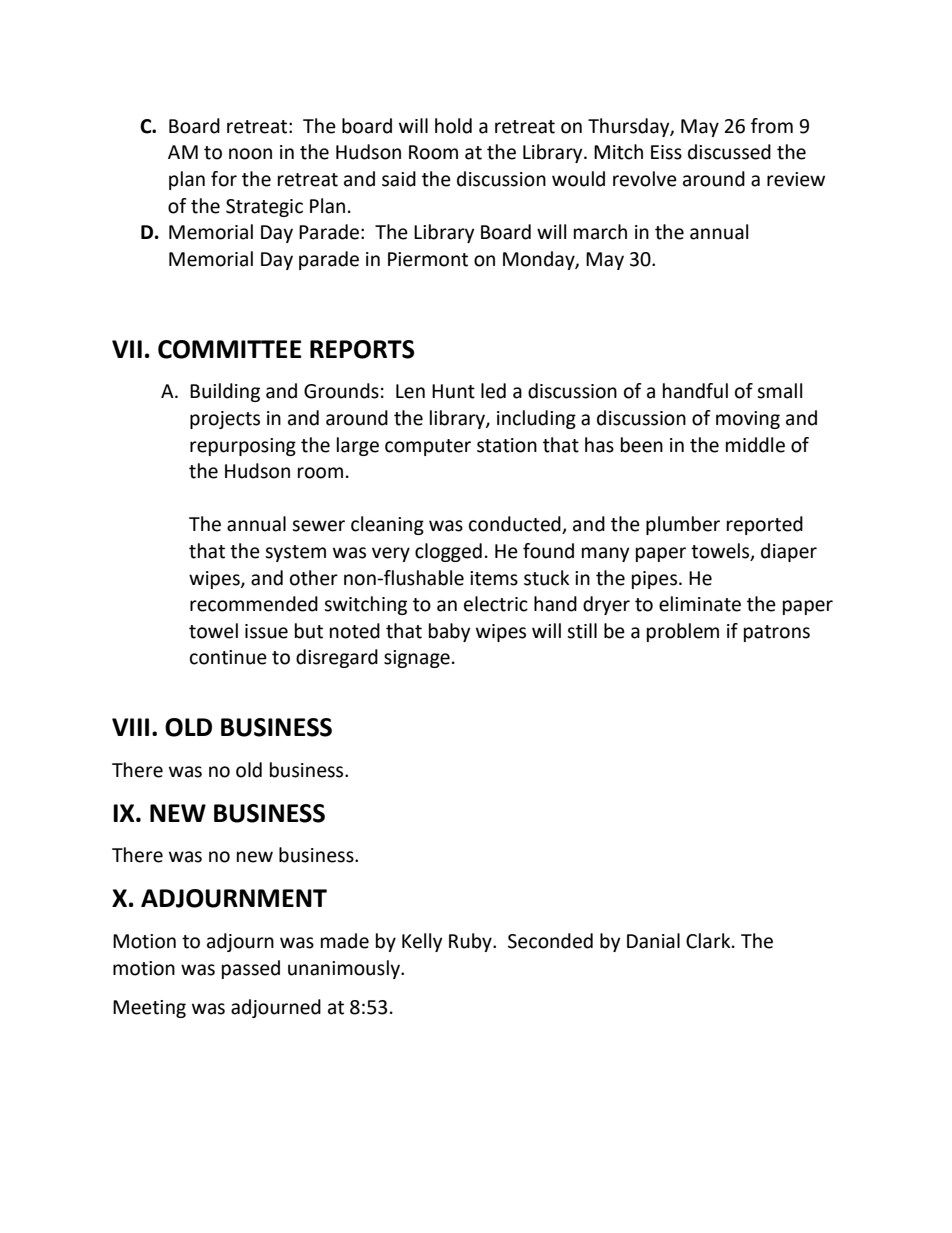  What do you see at coordinates (453, 126) in the screenshot?
I see `hold` at bounding box center [453, 126].
